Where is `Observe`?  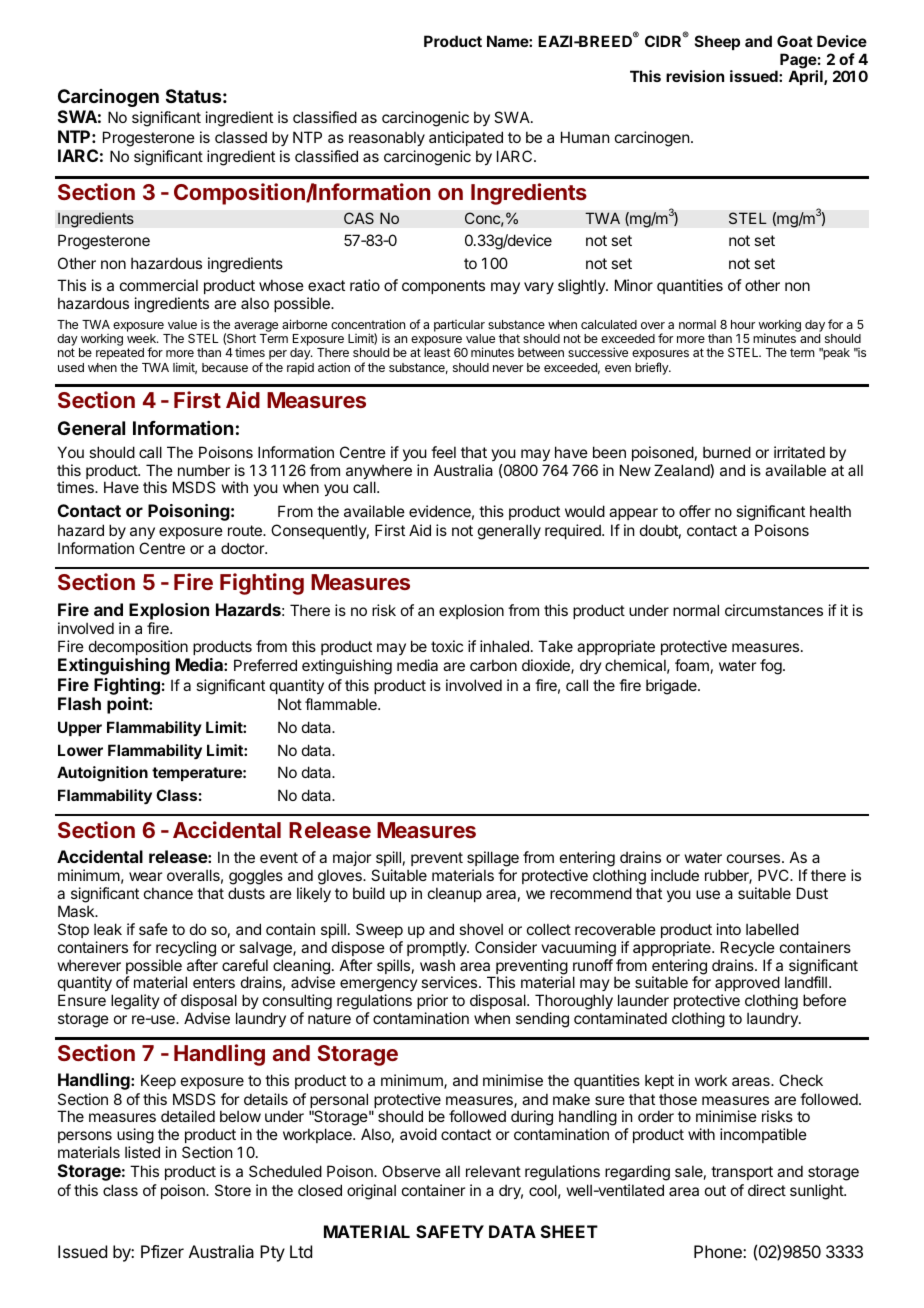
Observe is located at coordinates (411, 1171).
